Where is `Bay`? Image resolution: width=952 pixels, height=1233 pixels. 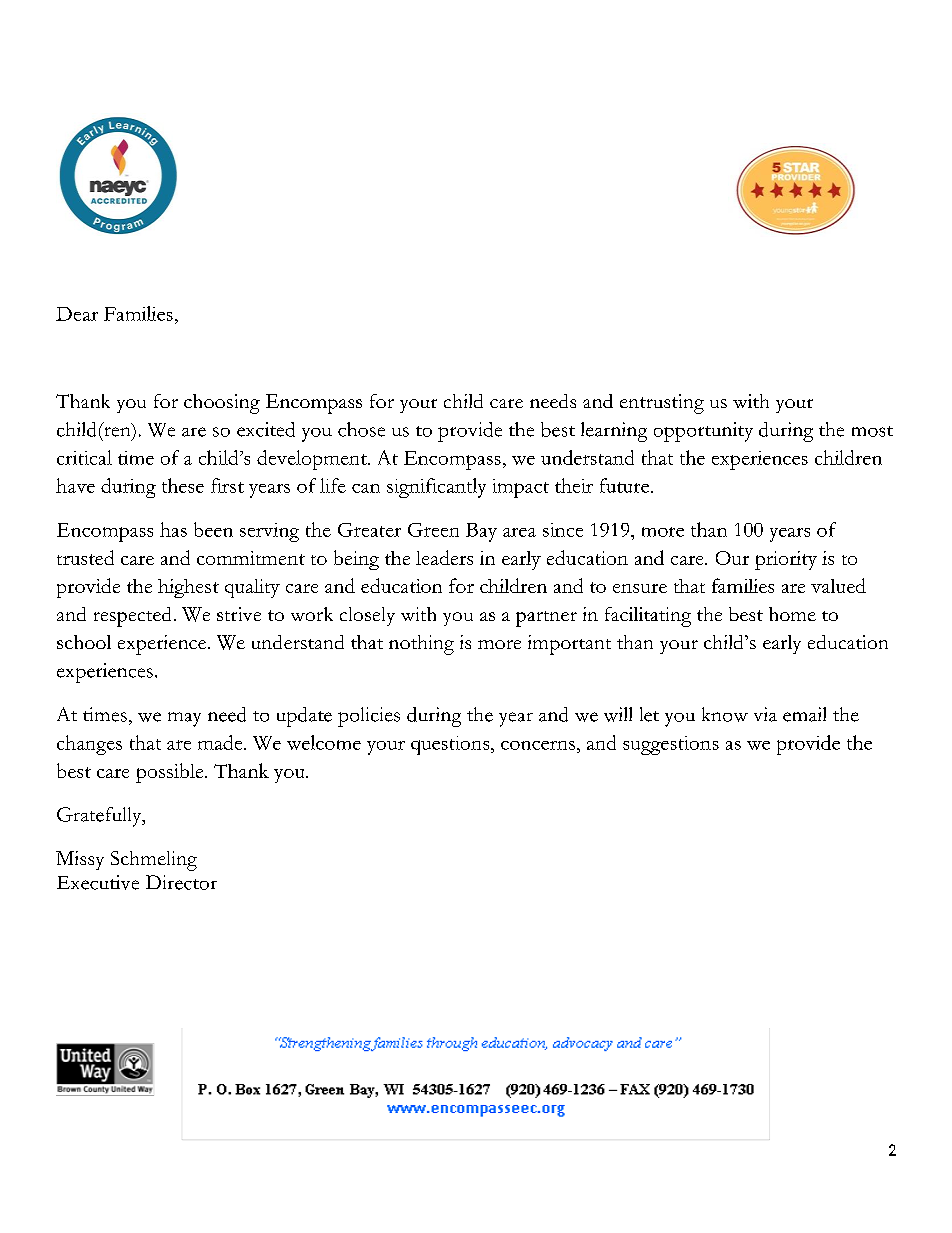 Bay is located at coordinates (481, 532).
